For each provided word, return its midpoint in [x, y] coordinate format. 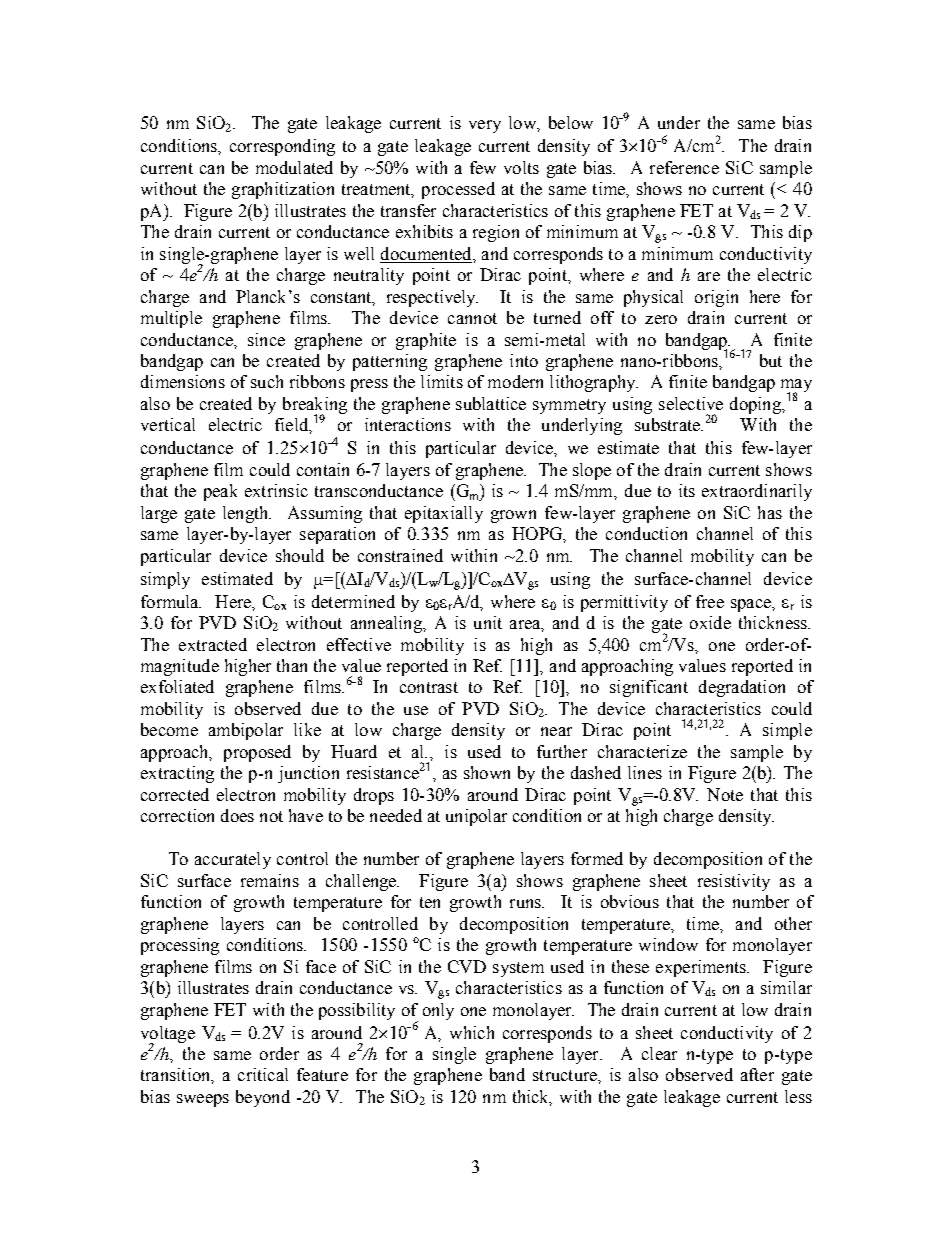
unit [488, 622]
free [710, 601]
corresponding [282, 147]
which [472, 1032]
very [485, 126]
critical [263, 1074]
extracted [213, 644]
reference [684, 167]
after [757, 1074]
